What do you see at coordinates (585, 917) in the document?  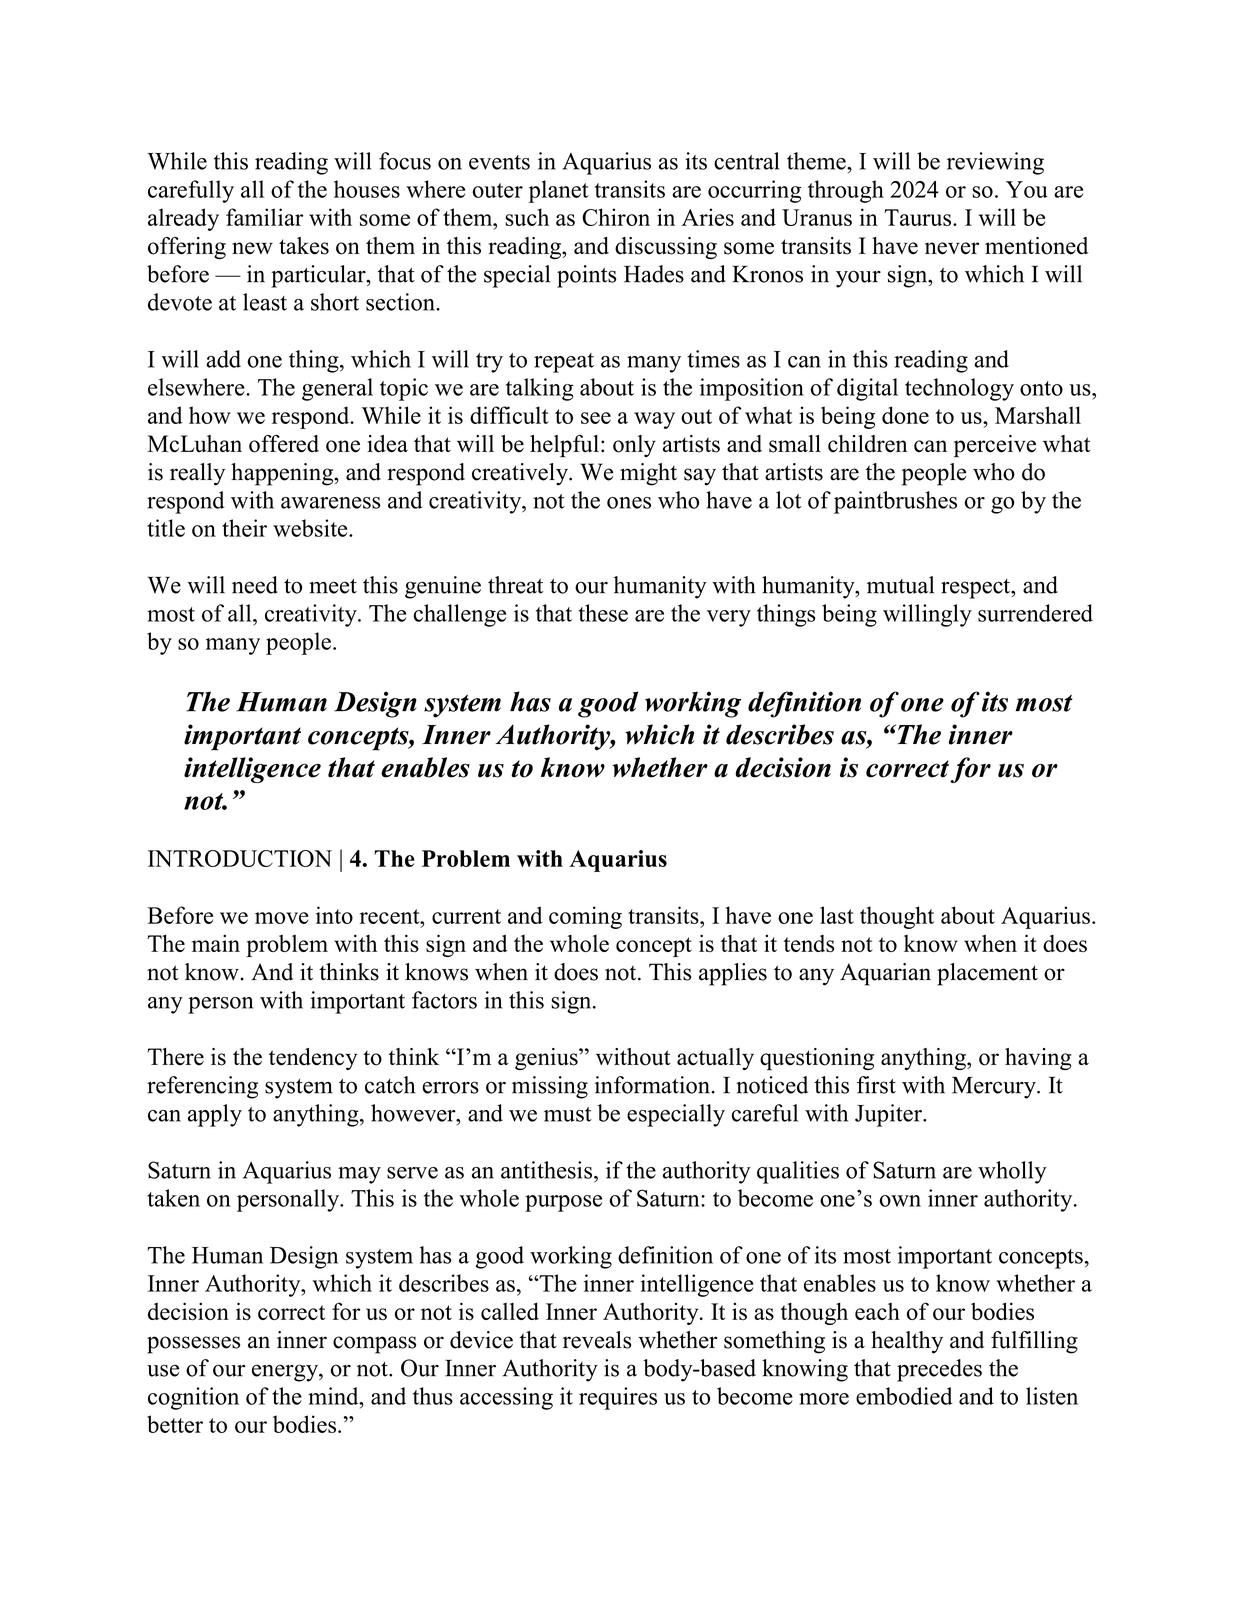 I see `coming` at bounding box center [585, 917].
